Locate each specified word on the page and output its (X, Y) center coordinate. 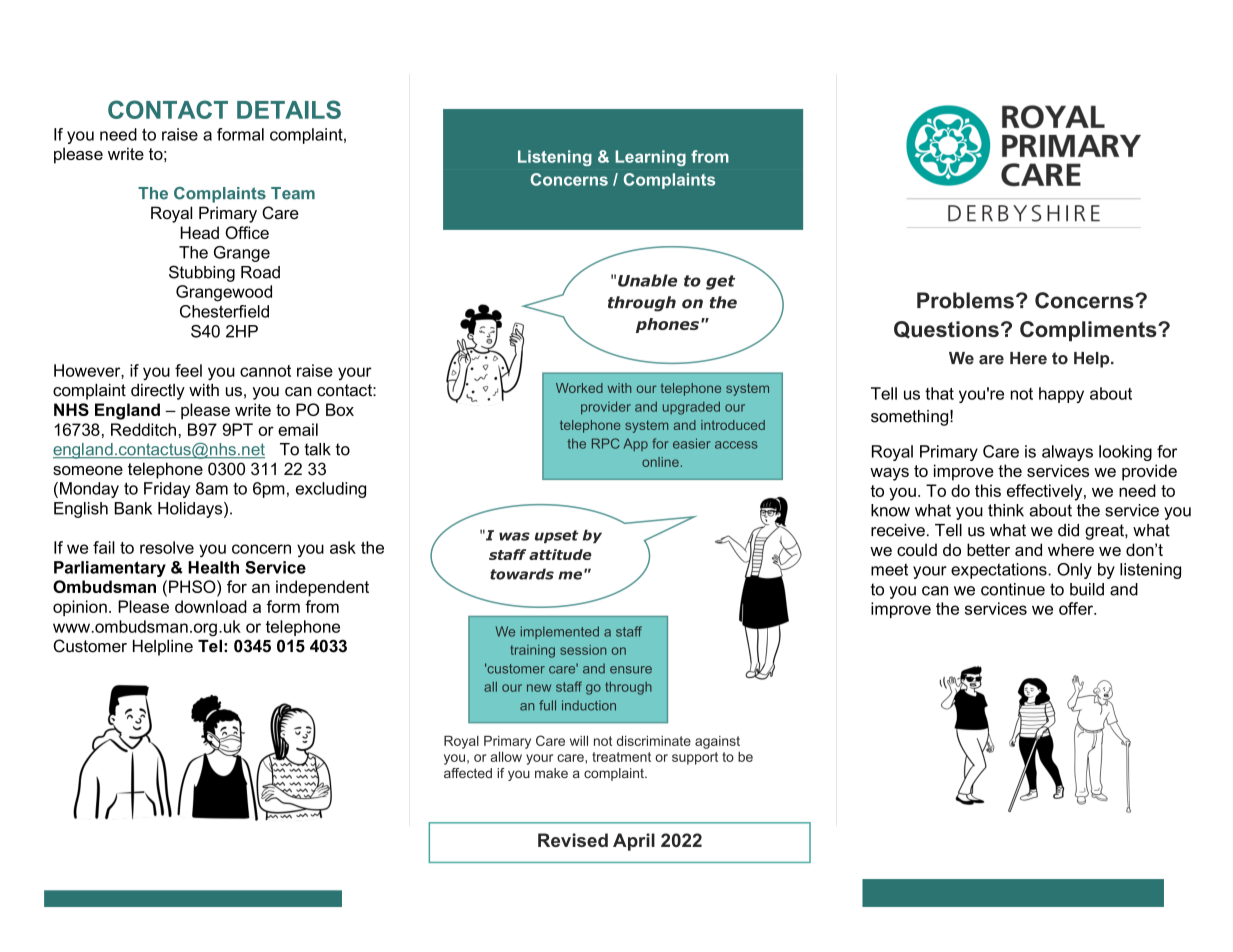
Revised (573, 840)
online (660, 462)
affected (468, 773)
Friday (167, 490)
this (988, 490)
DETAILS (289, 109)
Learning (650, 158)
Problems (965, 300)
